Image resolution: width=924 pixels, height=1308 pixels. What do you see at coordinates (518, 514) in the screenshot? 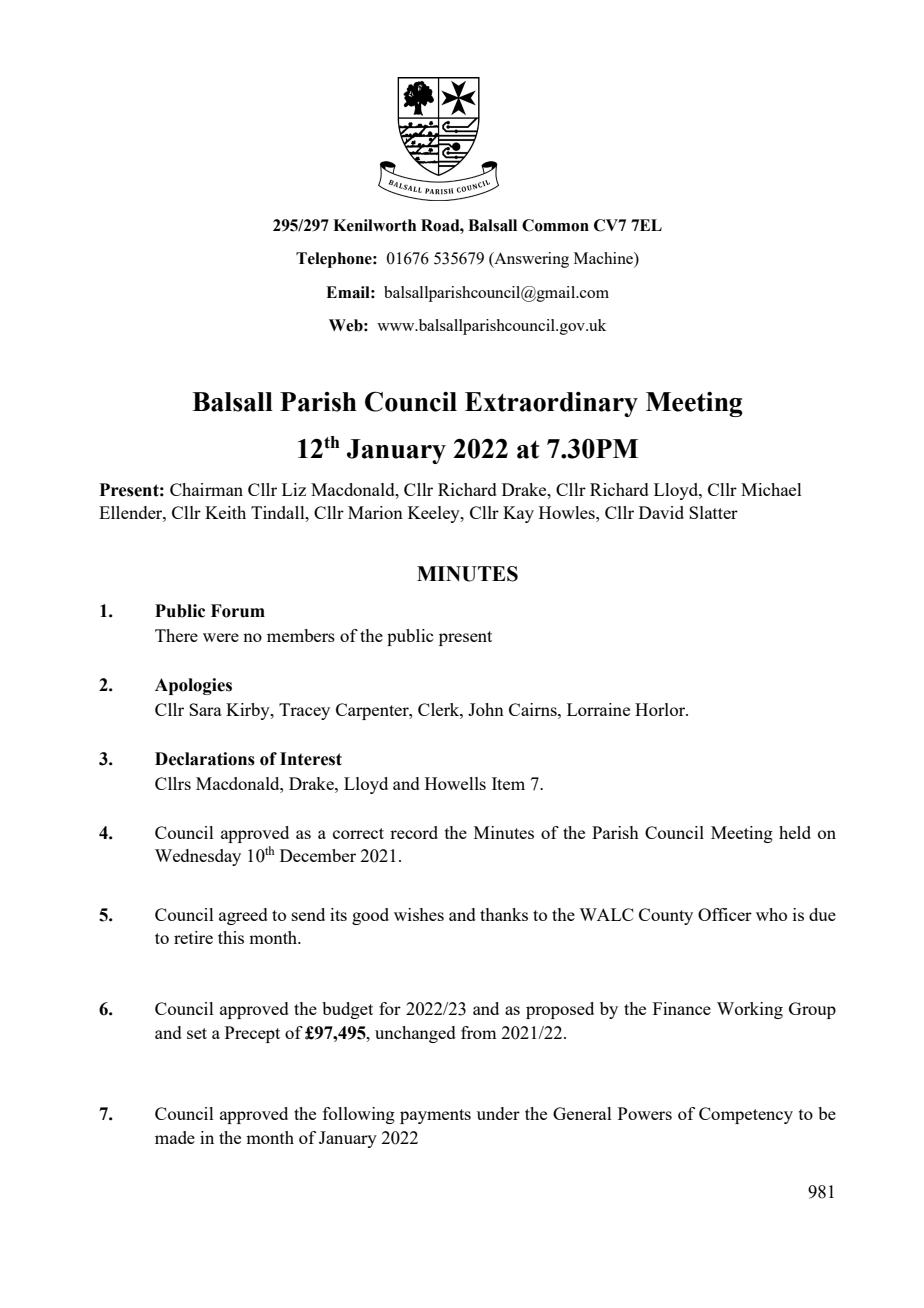
I see `Kay` at bounding box center [518, 514].
